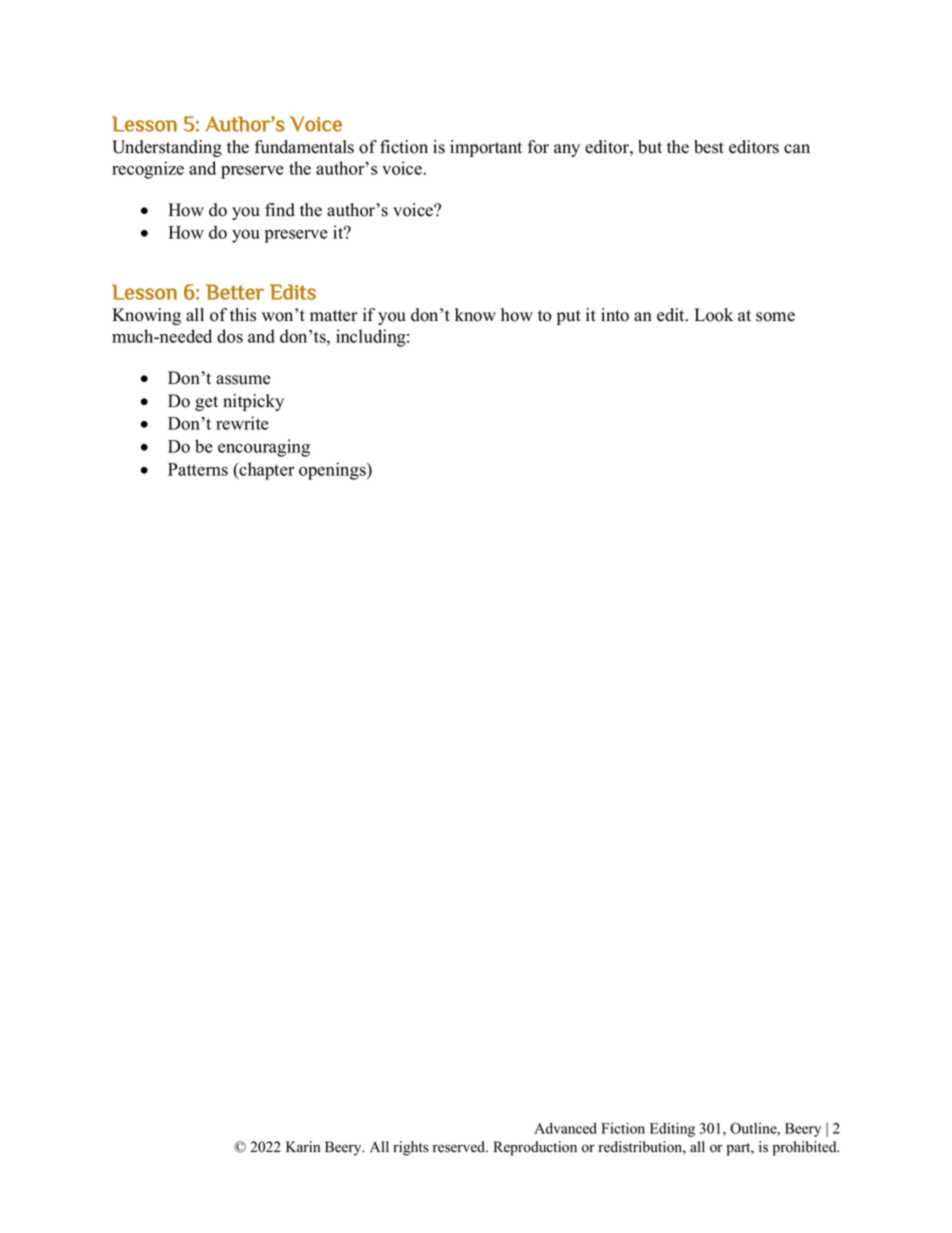  Describe the element at coordinates (198, 469) in the screenshot. I see `Patterns` at that location.
